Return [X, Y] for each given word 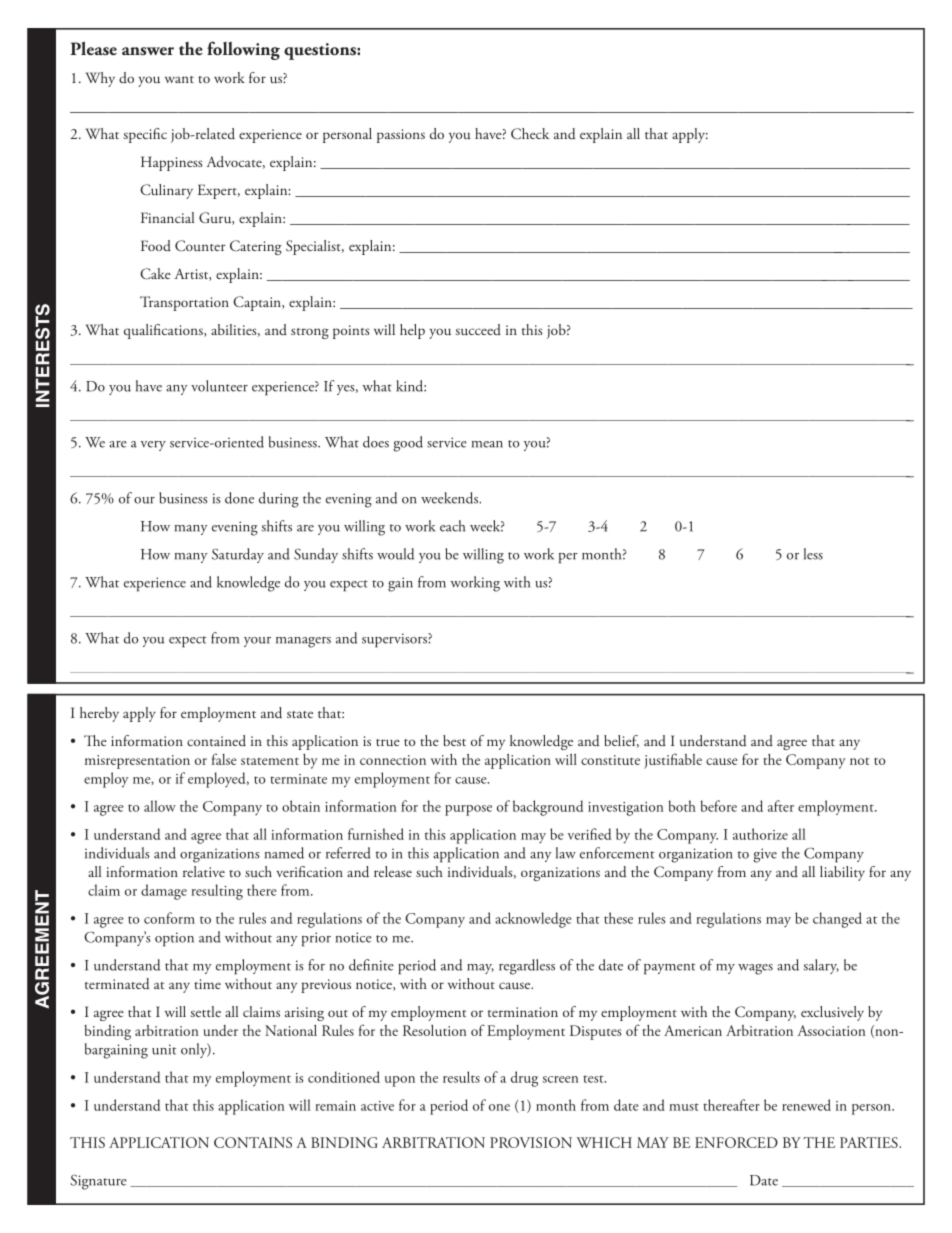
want [179, 79]
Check [530, 134]
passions [401, 136]
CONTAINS [253, 1142]
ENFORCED [736, 1142]
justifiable [673, 761]
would [395, 554]
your [257, 642]
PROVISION [531, 1142]
